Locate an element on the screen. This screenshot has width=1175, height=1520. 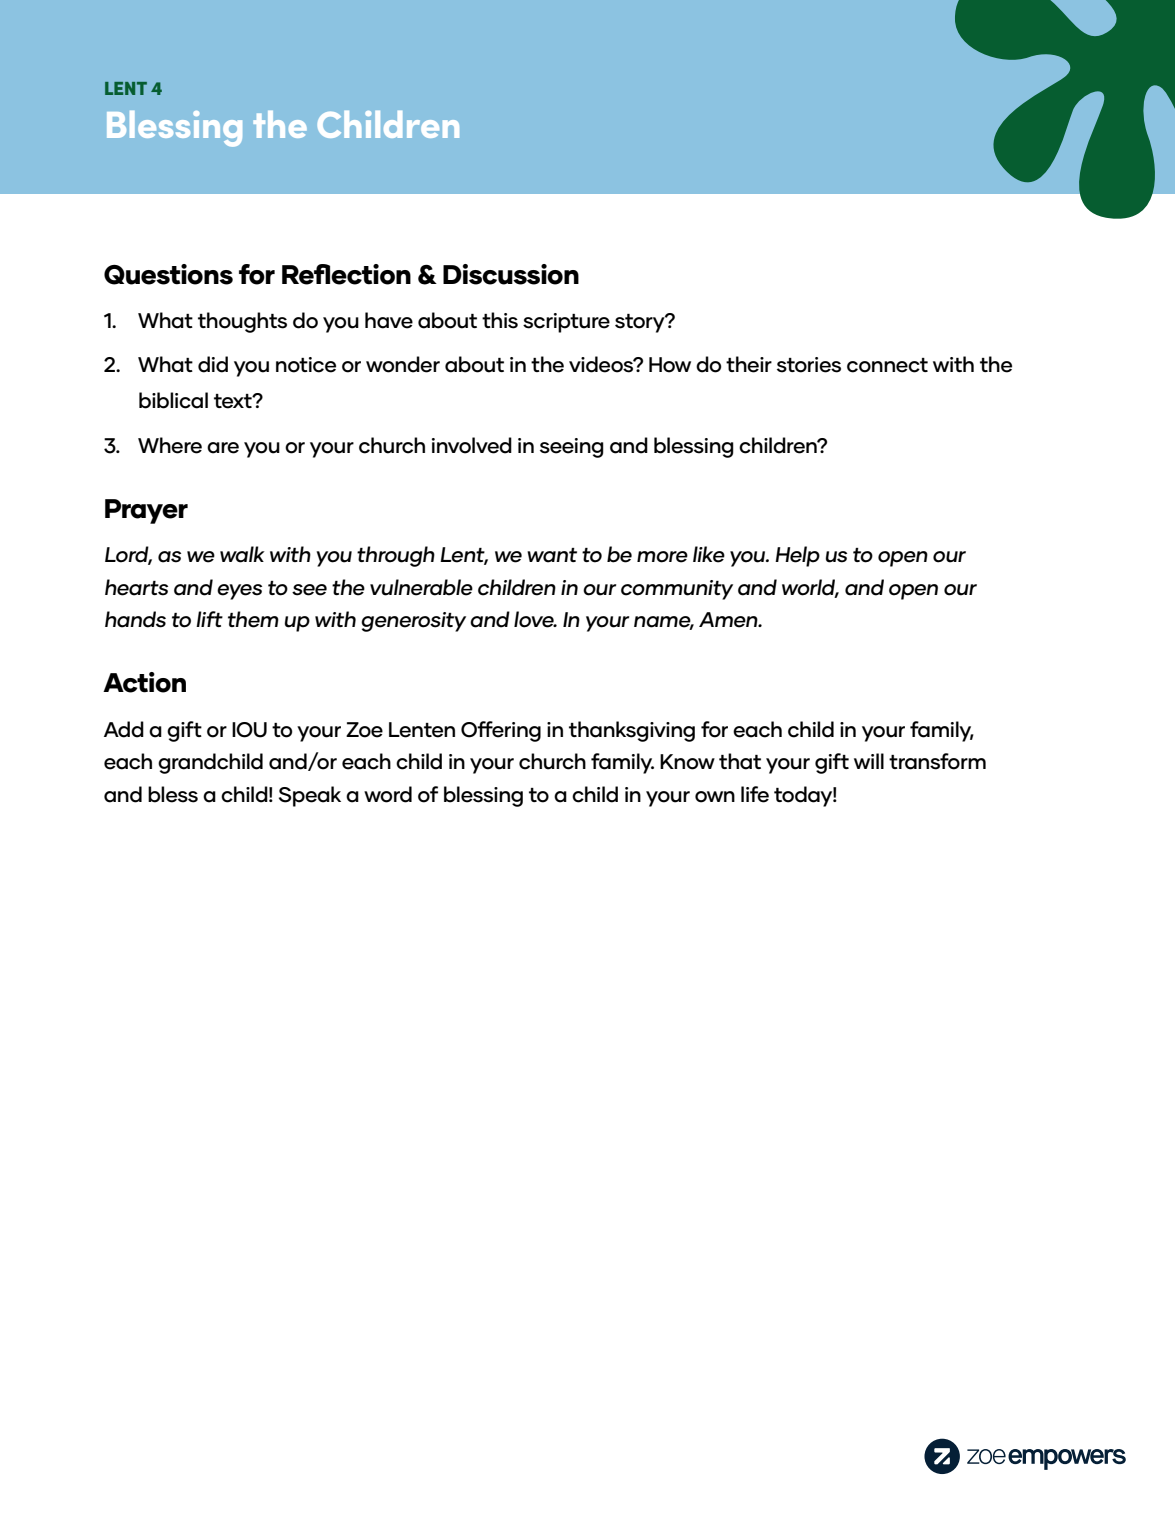
seeing is located at coordinates (572, 448).
